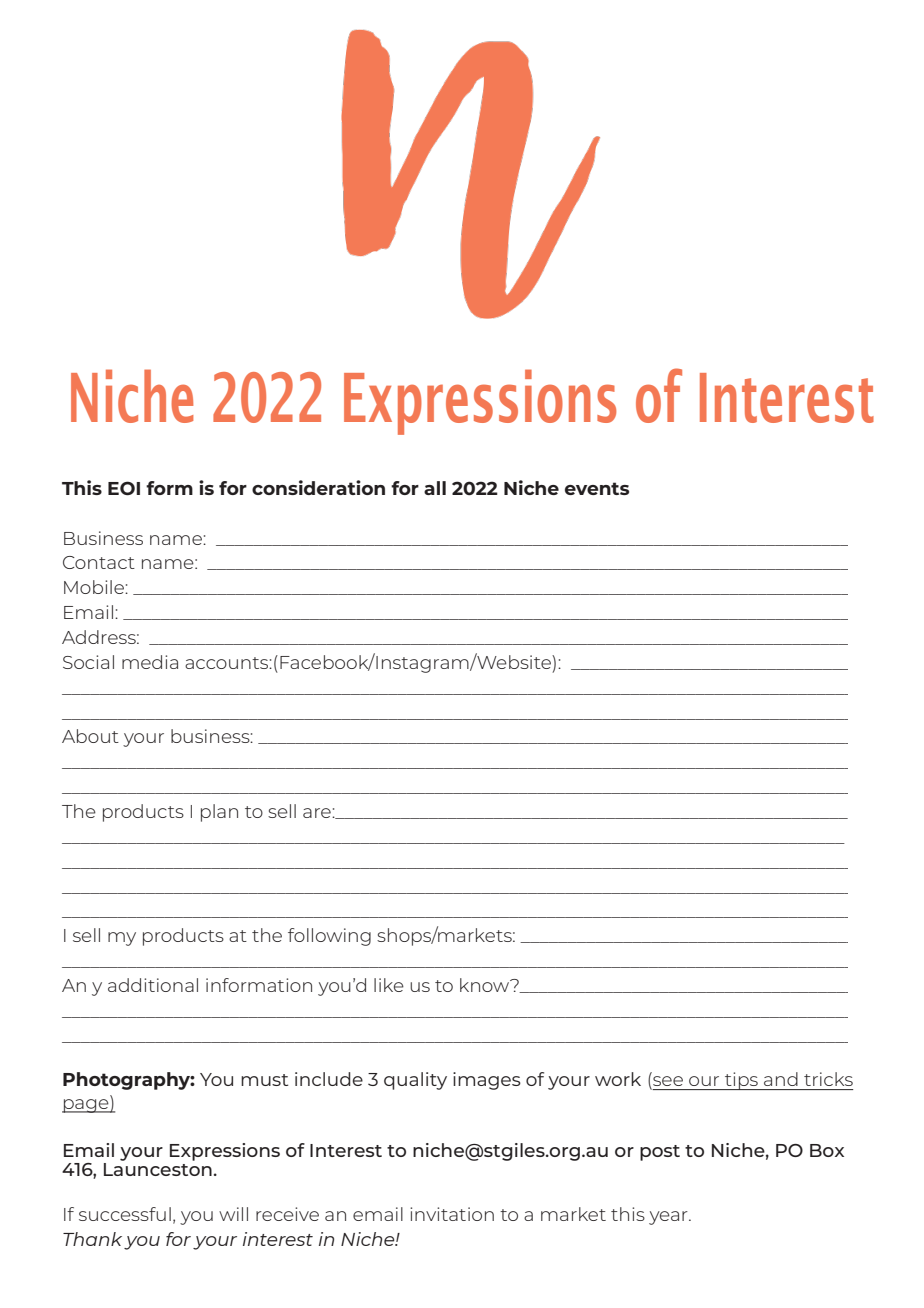 This page has width=924, height=1308. What do you see at coordinates (452, 1214) in the page?
I see `invitation` at bounding box center [452, 1214].
